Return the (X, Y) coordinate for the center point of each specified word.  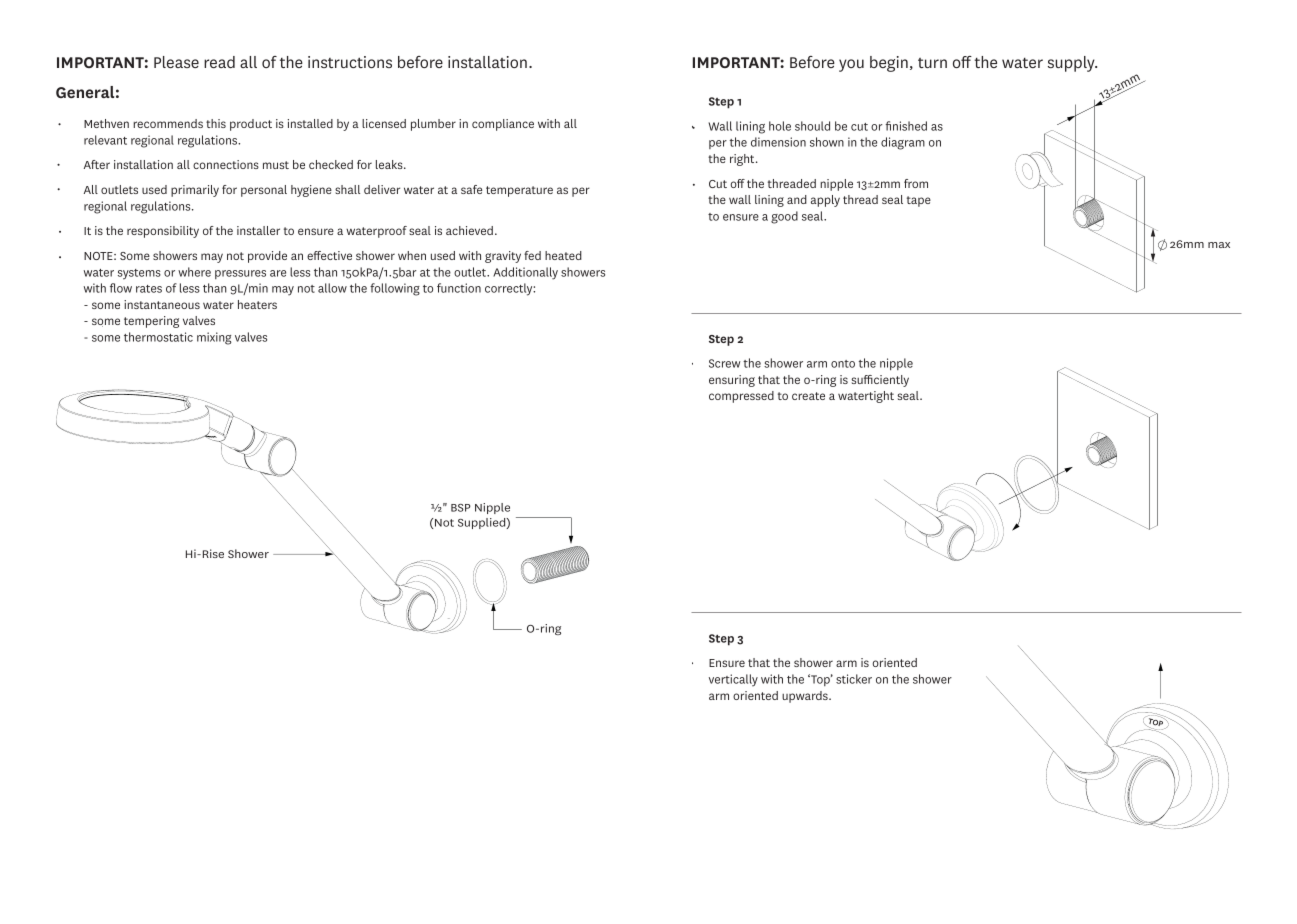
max (1219, 245)
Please (176, 62)
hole (780, 126)
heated (563, 255)
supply (1072, 64)
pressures (240, 274)
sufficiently (880, 381)
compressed (741, 397)
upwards (806, 697)
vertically (733, 680)
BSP (461, 508)
